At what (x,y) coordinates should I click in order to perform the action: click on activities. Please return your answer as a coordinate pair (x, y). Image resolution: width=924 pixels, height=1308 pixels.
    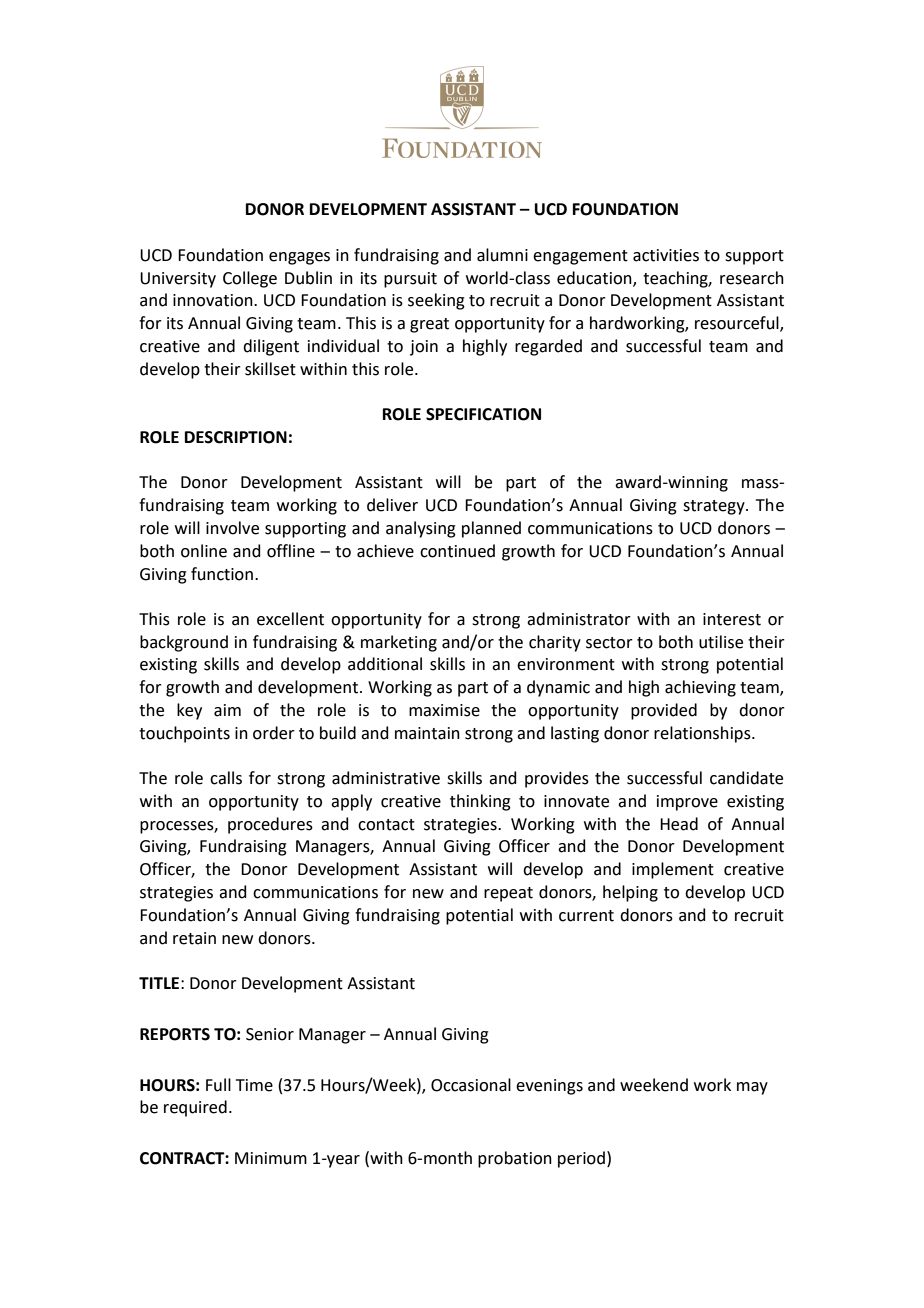
    Looking at the image, I should click on (666, 255).
